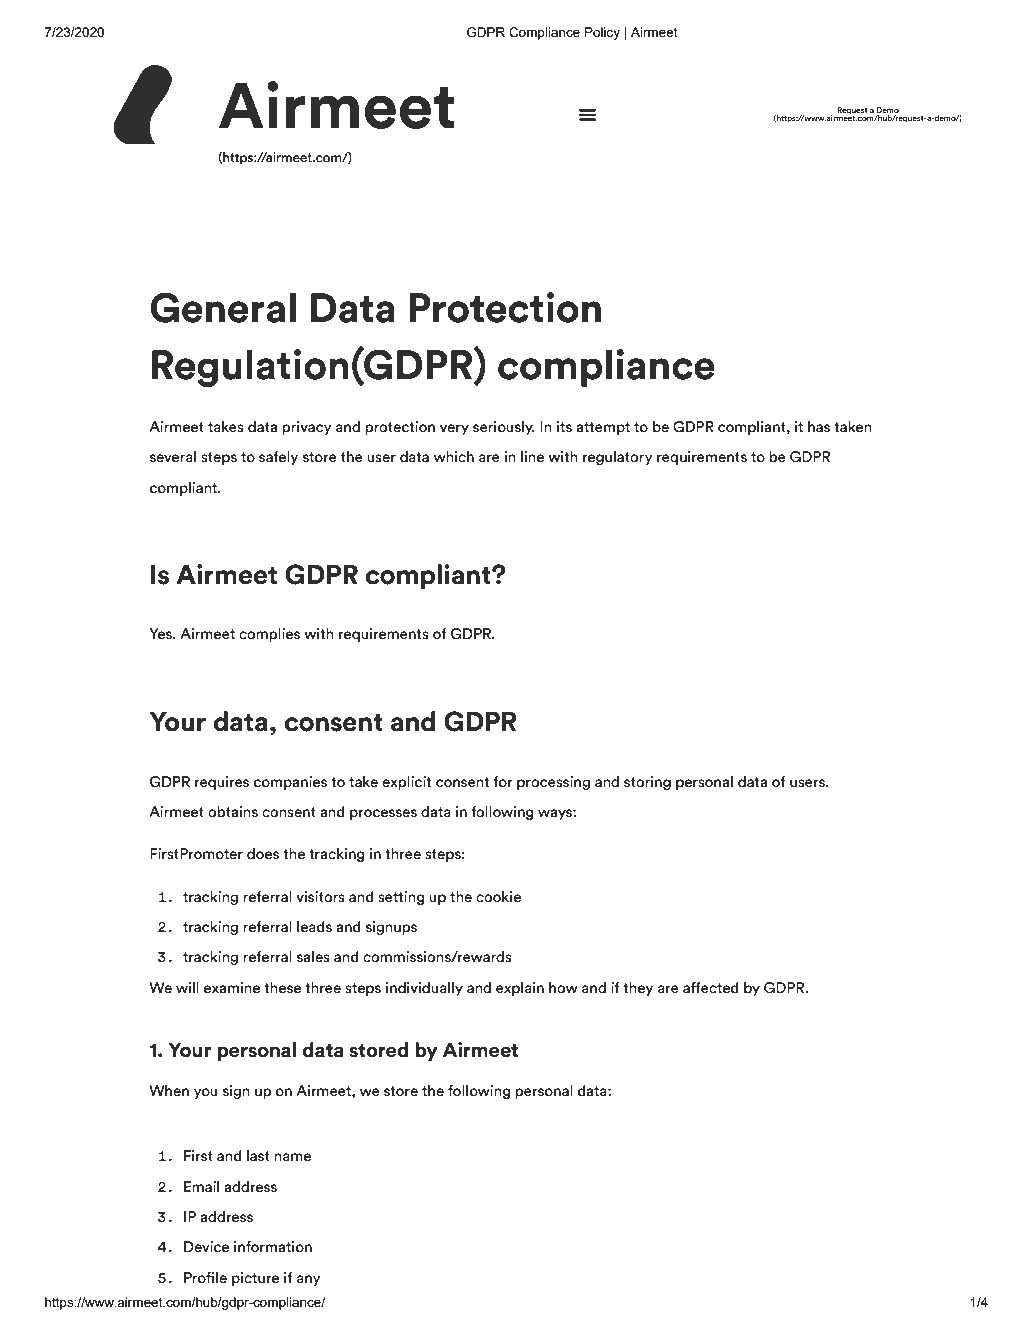 Image resolution: width=1033 pixels, height=1336 pixels. Describe the element at coordinates (819, 427) in the screenshot. I see `has` at that location.
